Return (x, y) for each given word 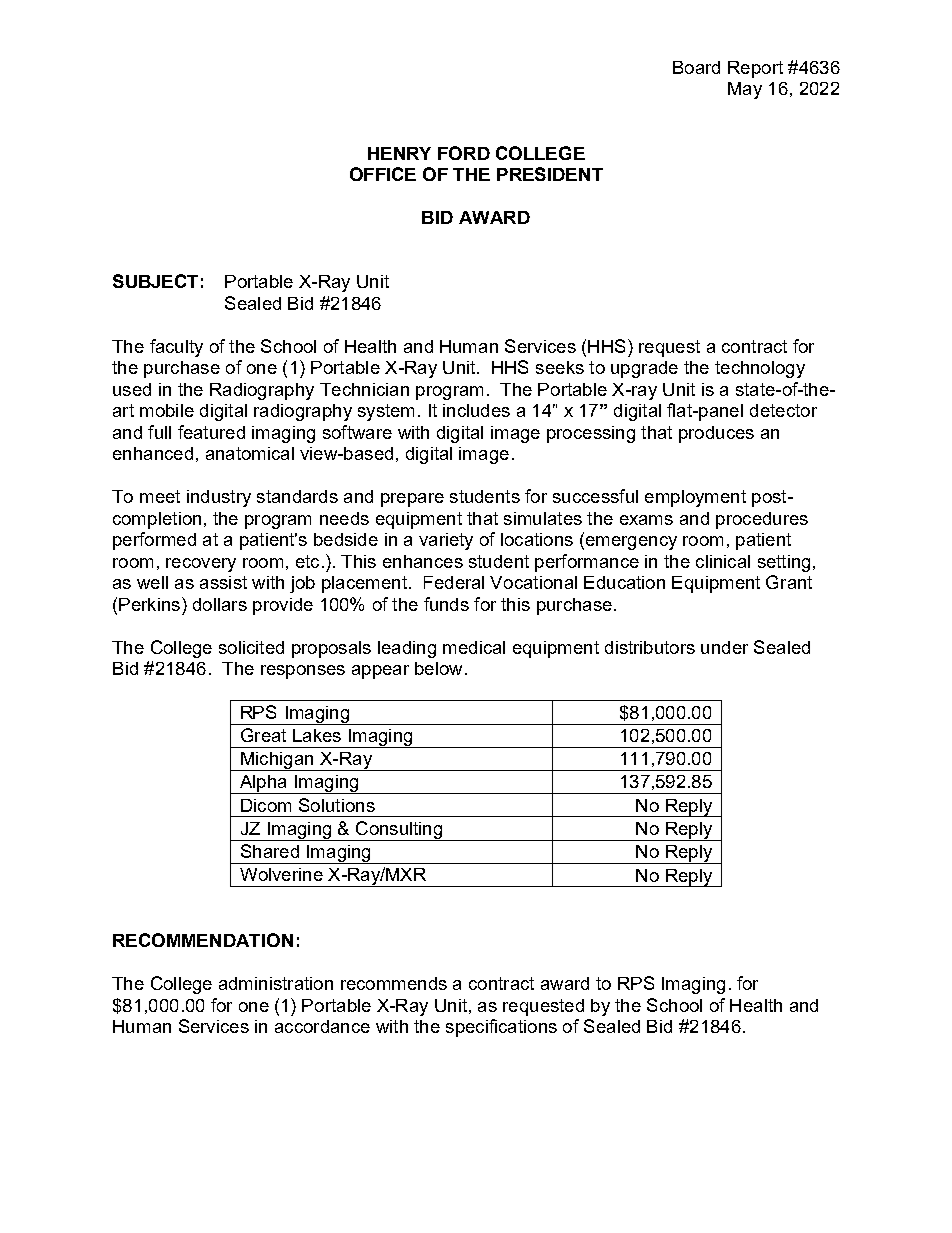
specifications (501, 1028)
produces (716, 434)
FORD (464, 153)
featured (211, 432)
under (724, 647)
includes (476, 410)
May (745, 90)
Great (263, 735)
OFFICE (383, 174)
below (438, 668)
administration (276, 983)
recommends (394, 983)
